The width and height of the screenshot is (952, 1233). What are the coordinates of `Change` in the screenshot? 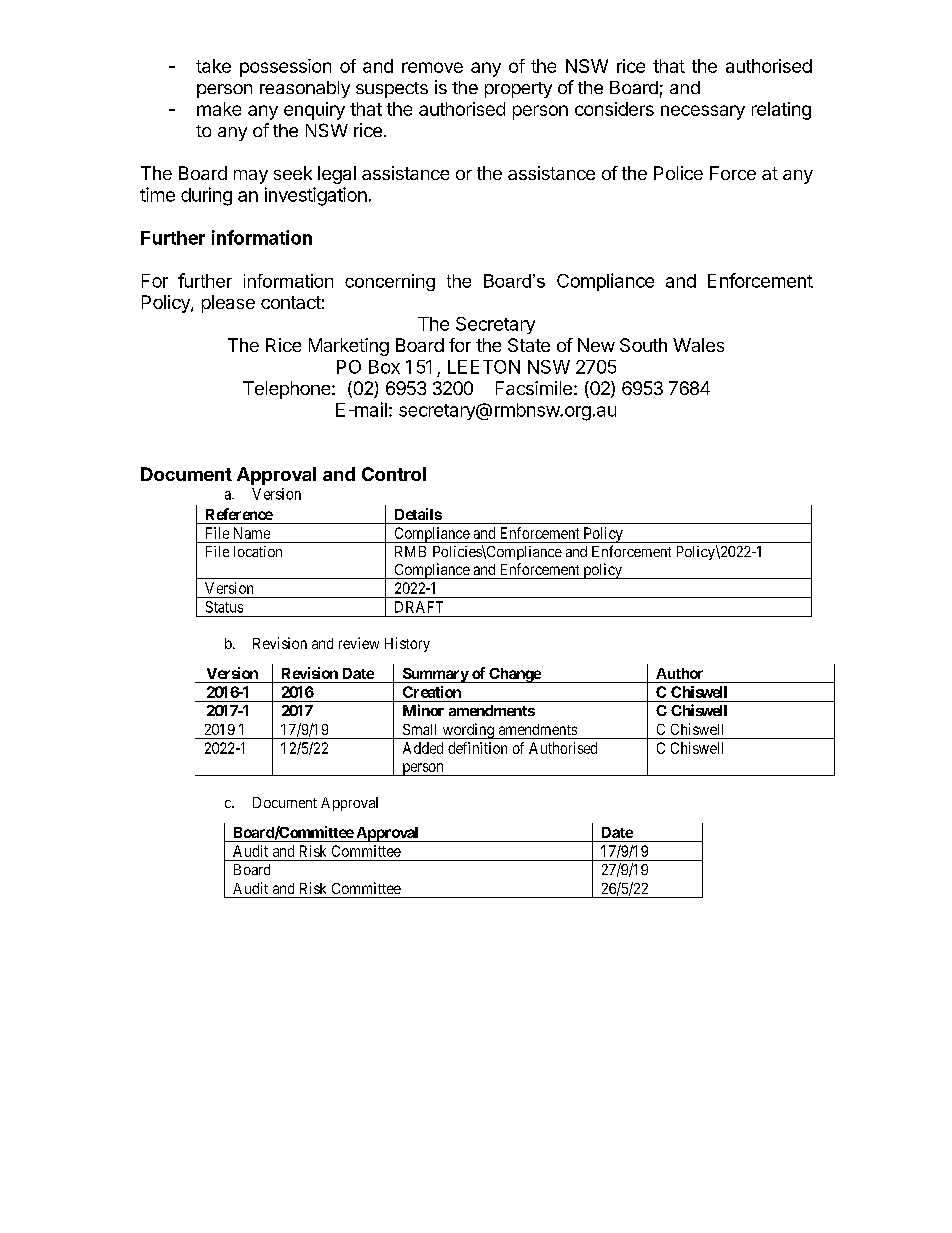 It's located at (514, 675).
